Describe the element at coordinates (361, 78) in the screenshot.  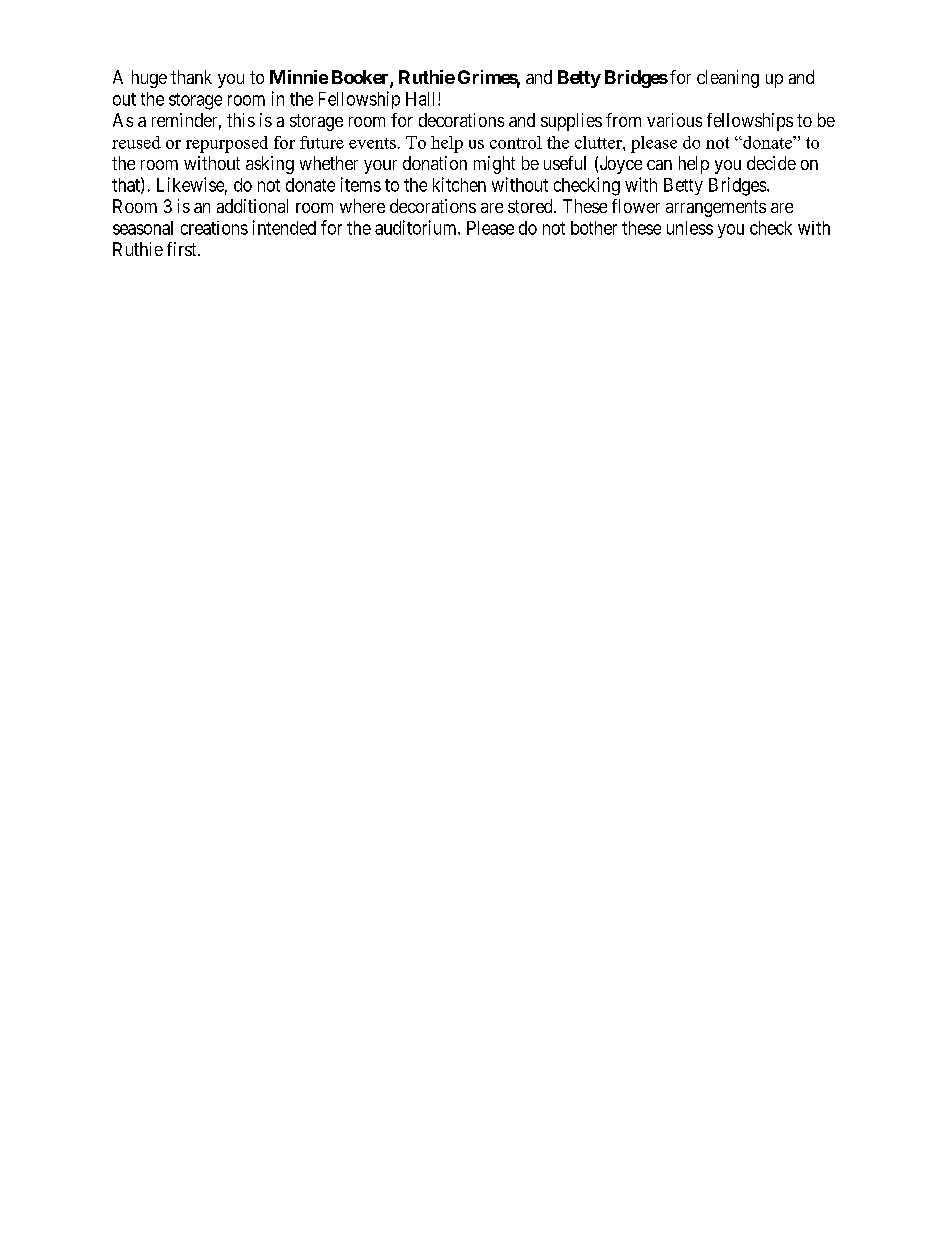
I see `Booker` at that location.
